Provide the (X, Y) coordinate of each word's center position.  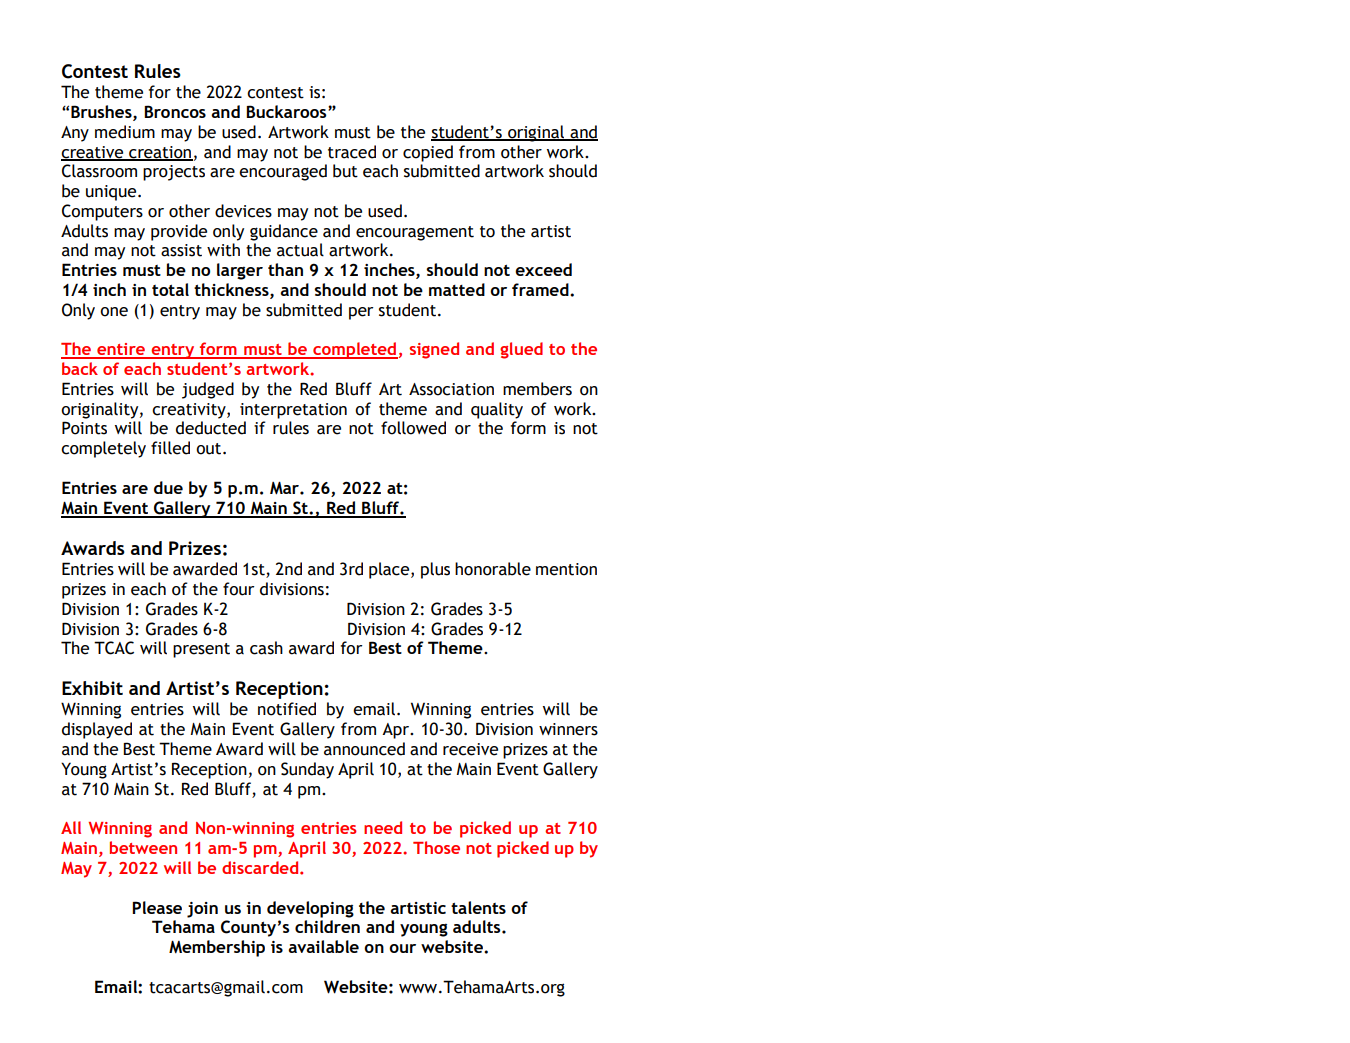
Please (157, 907)
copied (428, 153)
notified (287, 709)
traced (352, 152)
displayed (97, 730)
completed (354, 350)
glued (521, 350)
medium (125, 132)
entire (121, 350)
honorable (493, 569)
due (168, 487)
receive (470, 749)
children (327, 926)
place (390, 570)
